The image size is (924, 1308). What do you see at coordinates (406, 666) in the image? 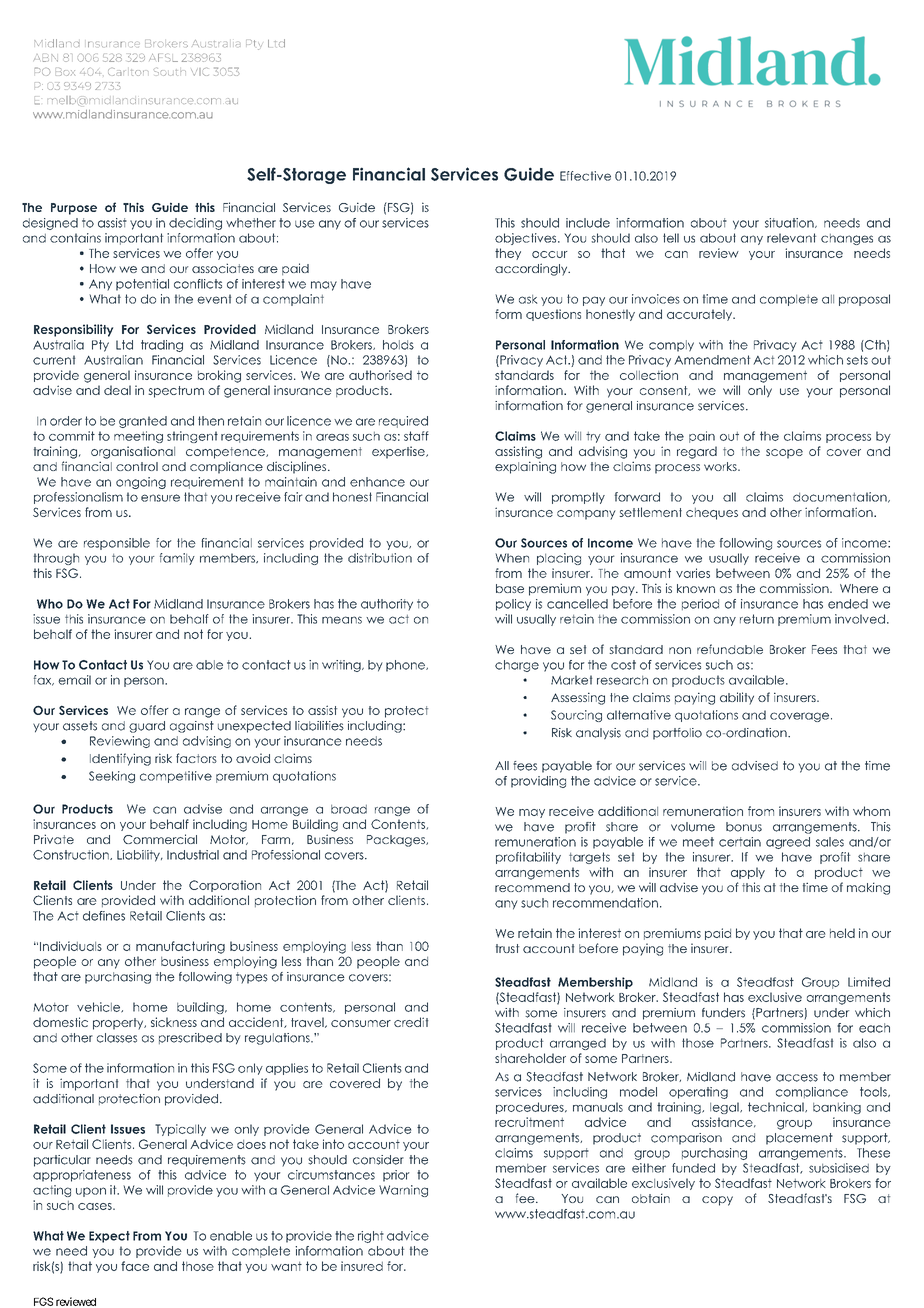
I see `phone` at bounding box center [406, 666].
